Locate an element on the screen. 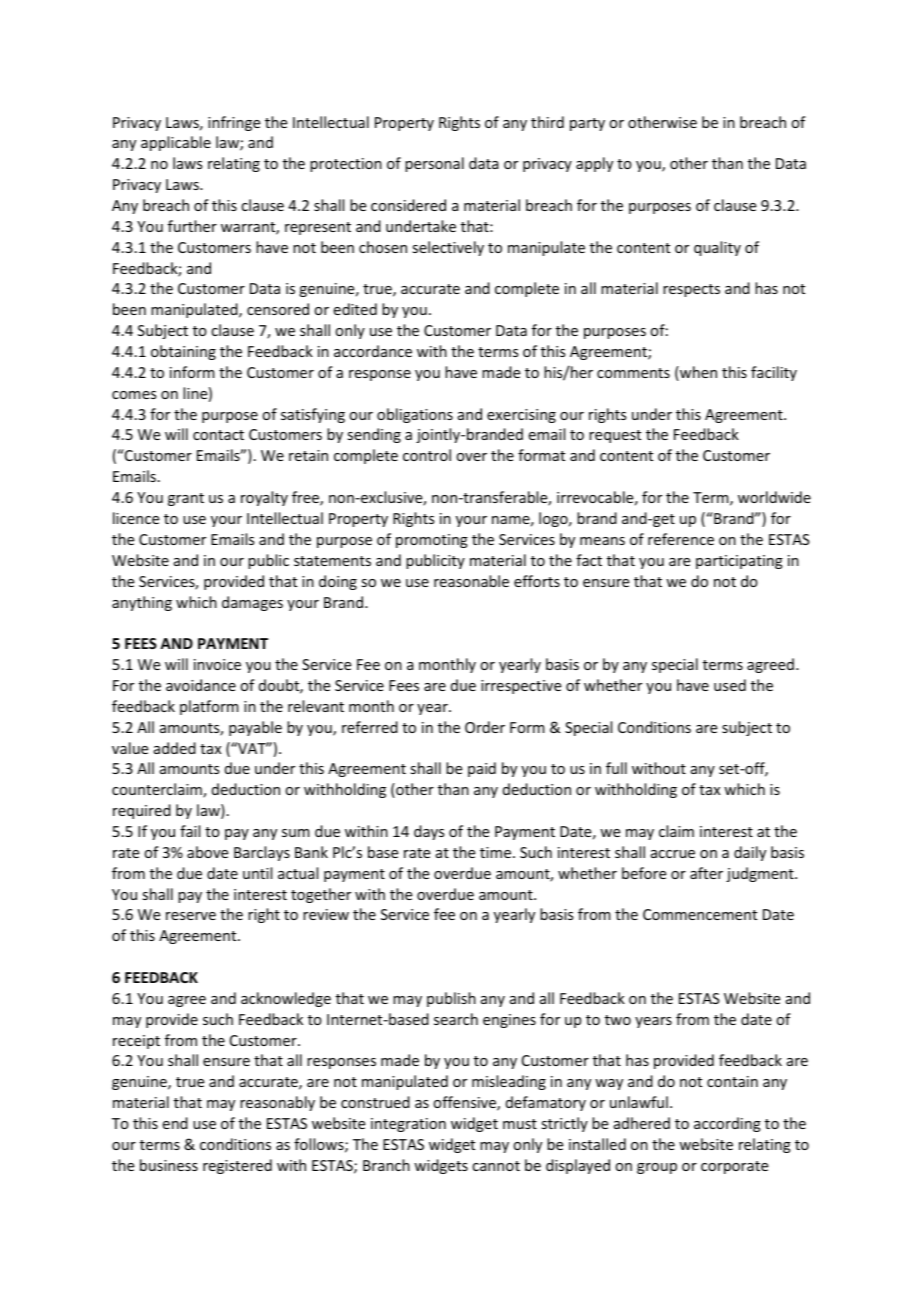 Image resolution: width=924 pixels, height=1308 pixels. obtaining is located at coordinates (183, 352).
